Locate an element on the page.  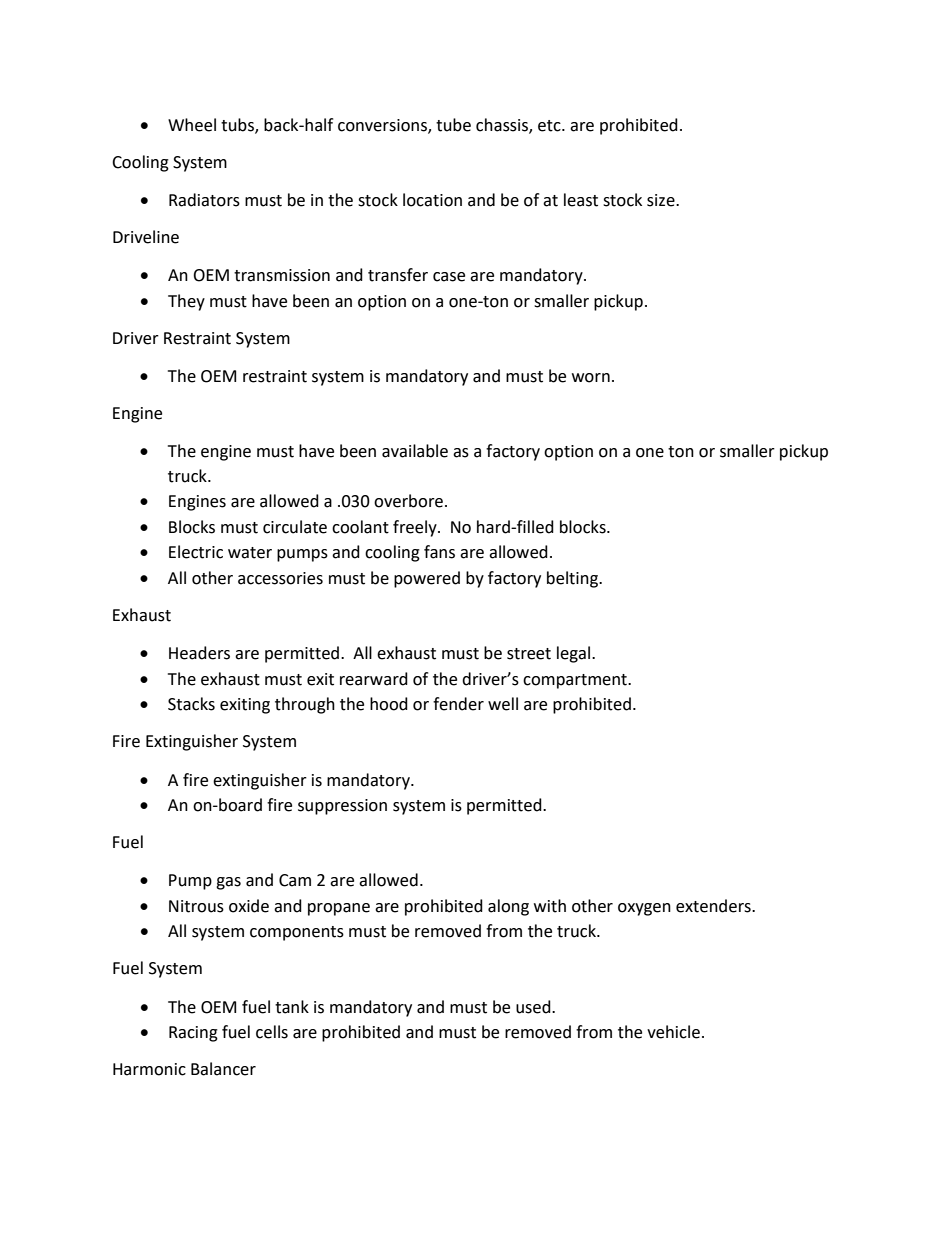
used is located at coordinates (534, 1007).
